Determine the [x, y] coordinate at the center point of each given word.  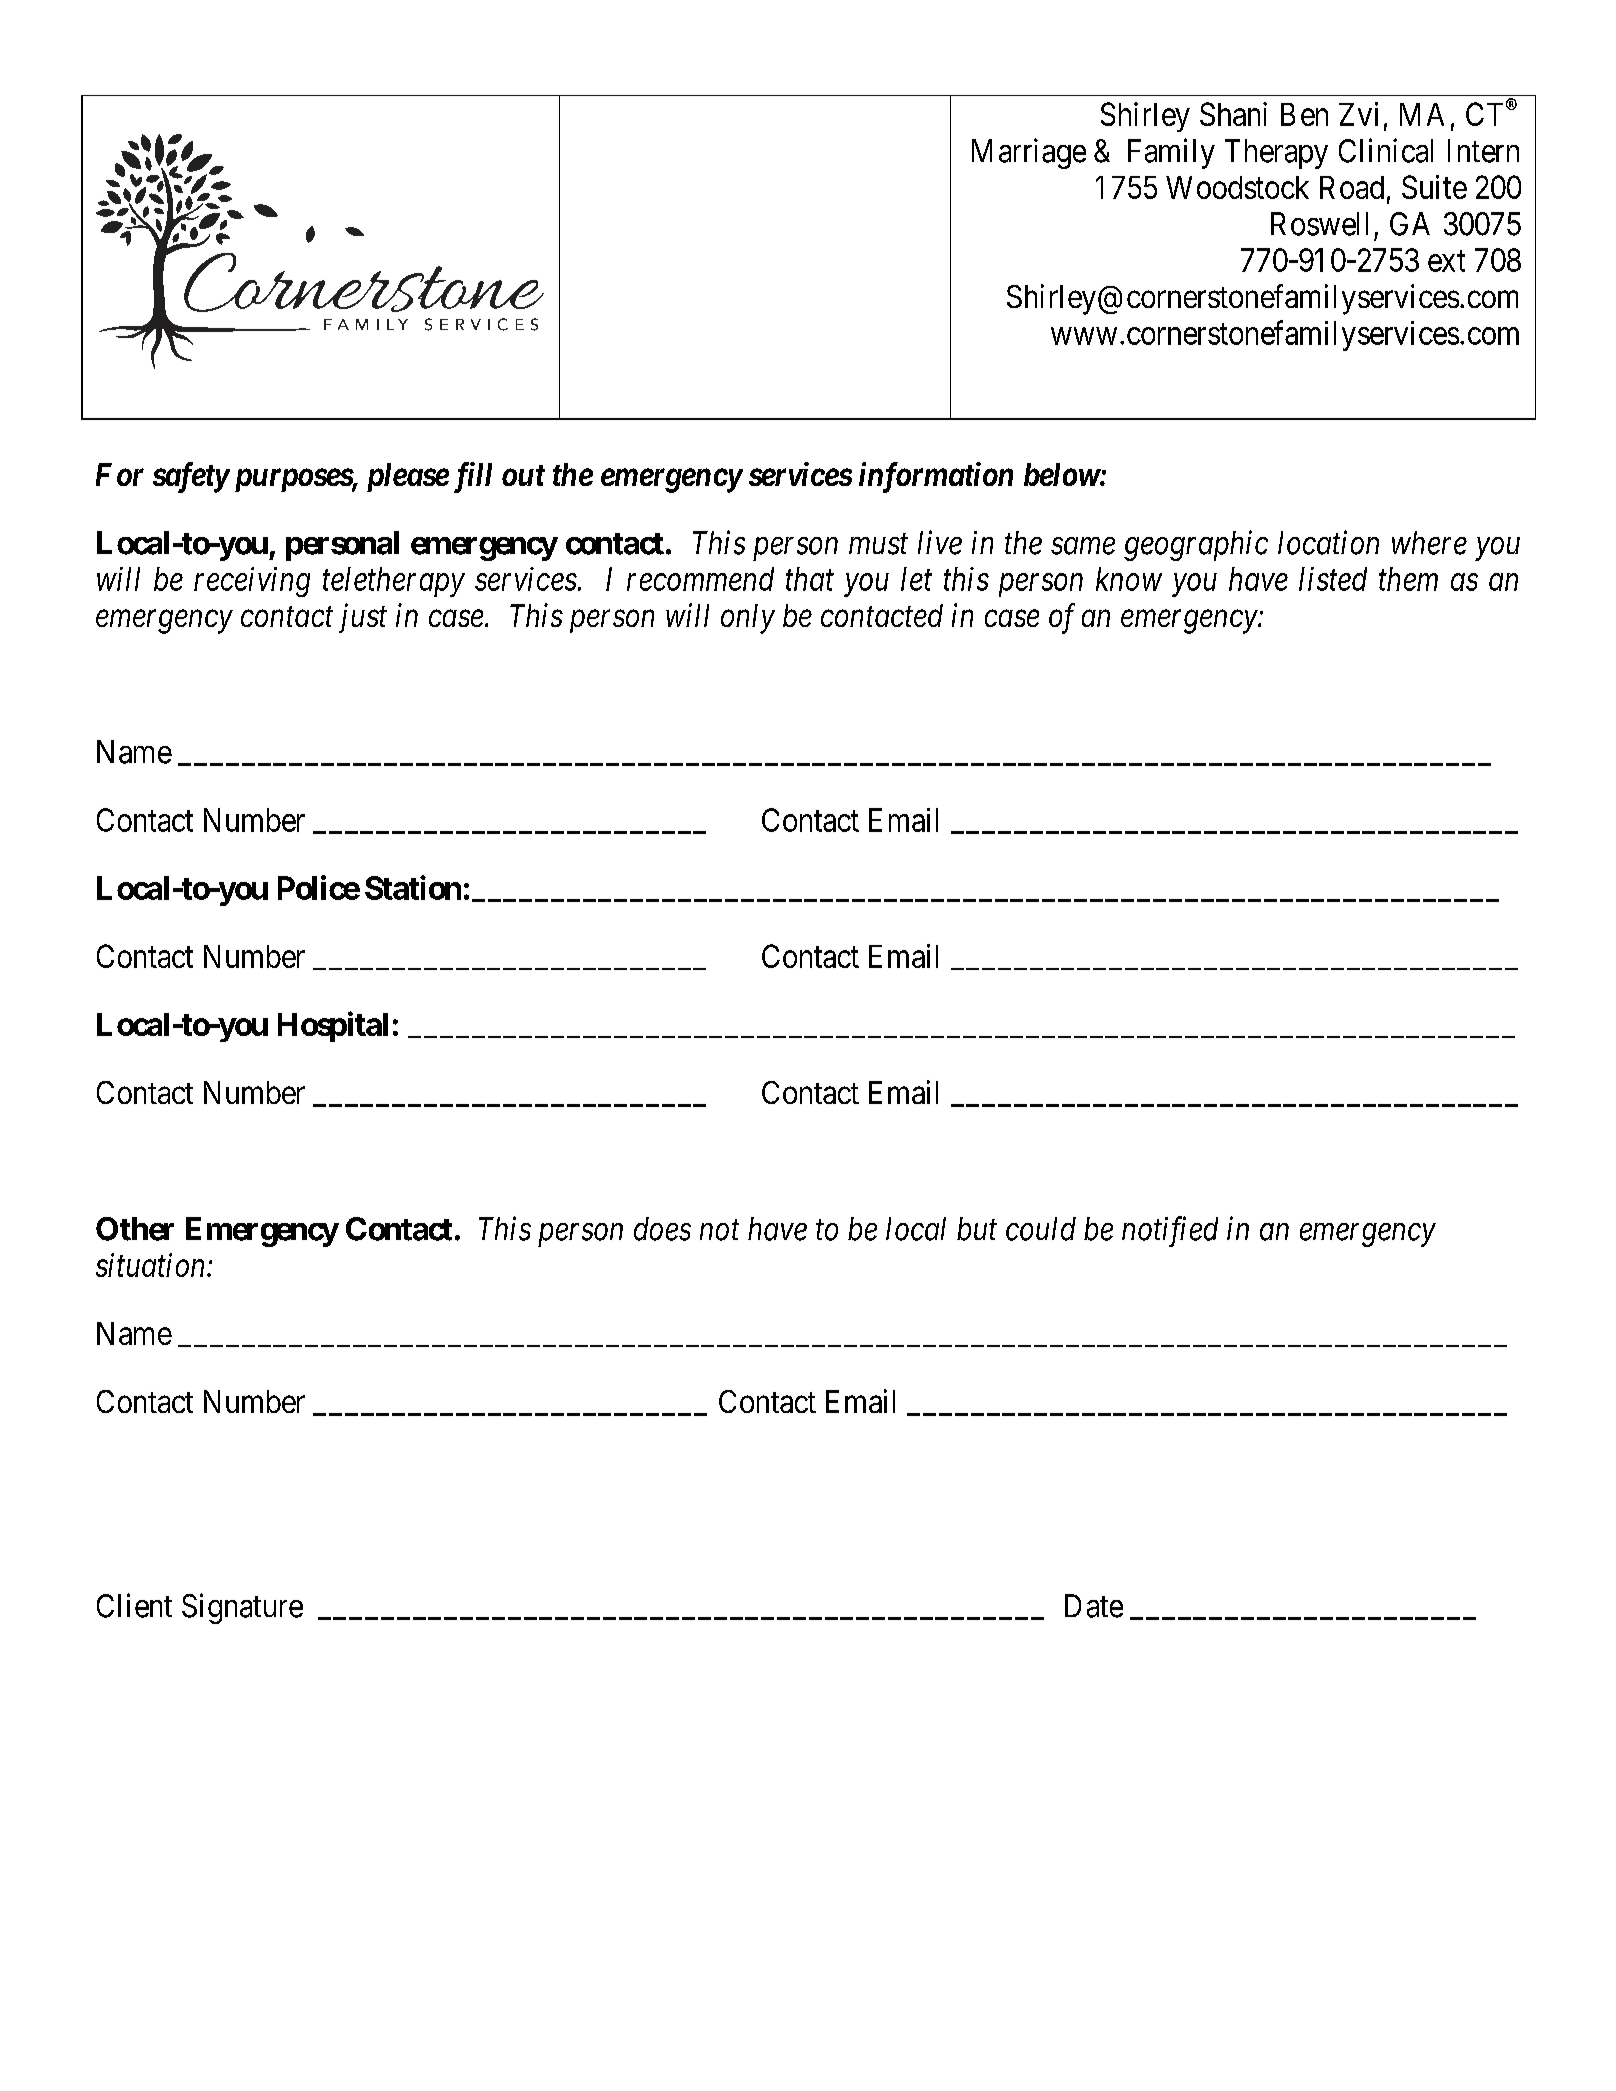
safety [191, 477]
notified [1170, 1231]
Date [1094, 1606]
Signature [242, 1608]
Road [1352, 187]
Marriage [1029, 153]
